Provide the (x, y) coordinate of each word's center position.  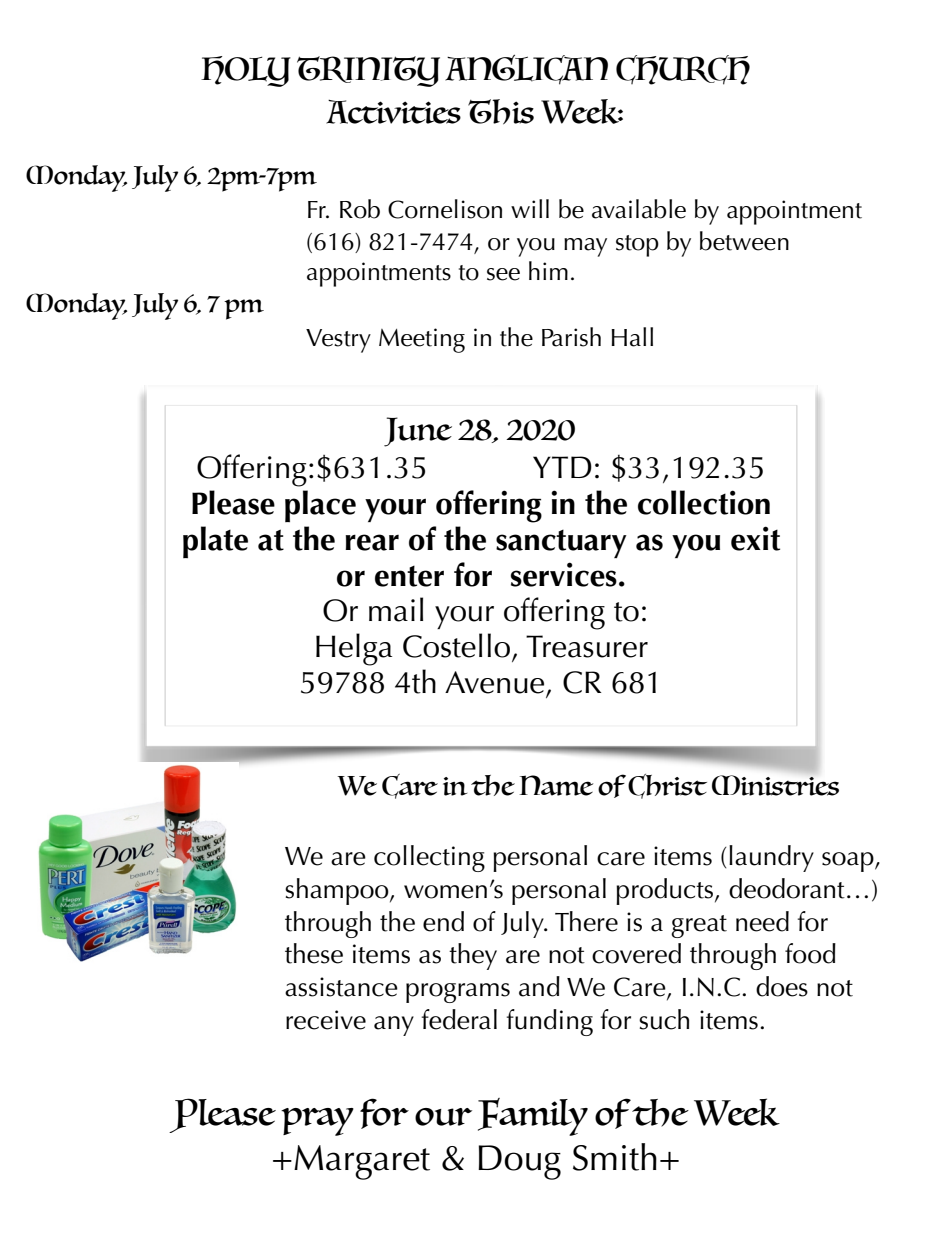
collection (704, 502)
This (501, 111)
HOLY (246, 71)
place (320, 506)
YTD (562, 467)
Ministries (775, 785)
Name (556, 785)
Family (533, 1117)
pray (317, 1122)
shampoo (338, 891)
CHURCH (683, 70)
